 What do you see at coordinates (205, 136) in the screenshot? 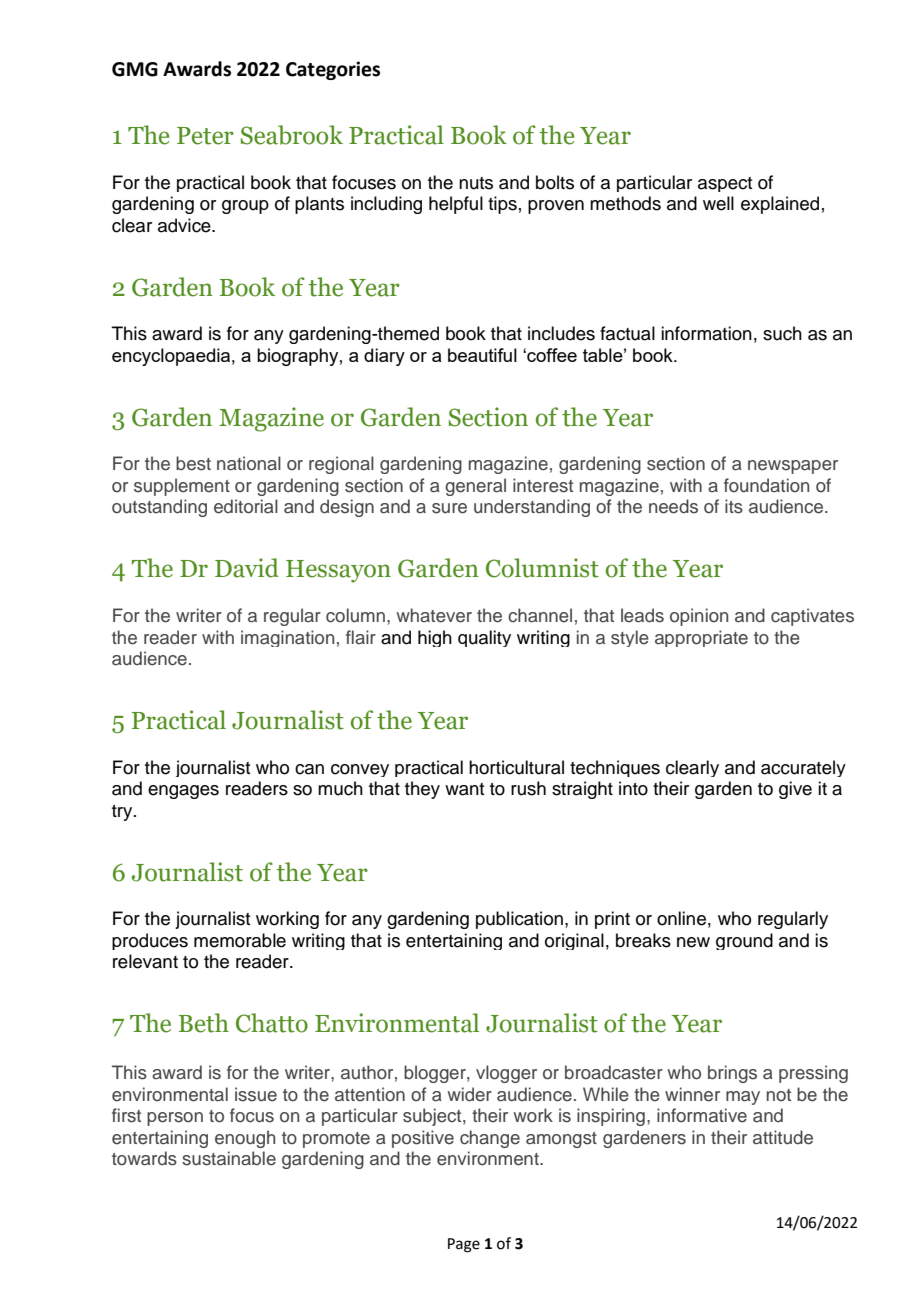
I see `Peter` at bounding box center [205, 136].
